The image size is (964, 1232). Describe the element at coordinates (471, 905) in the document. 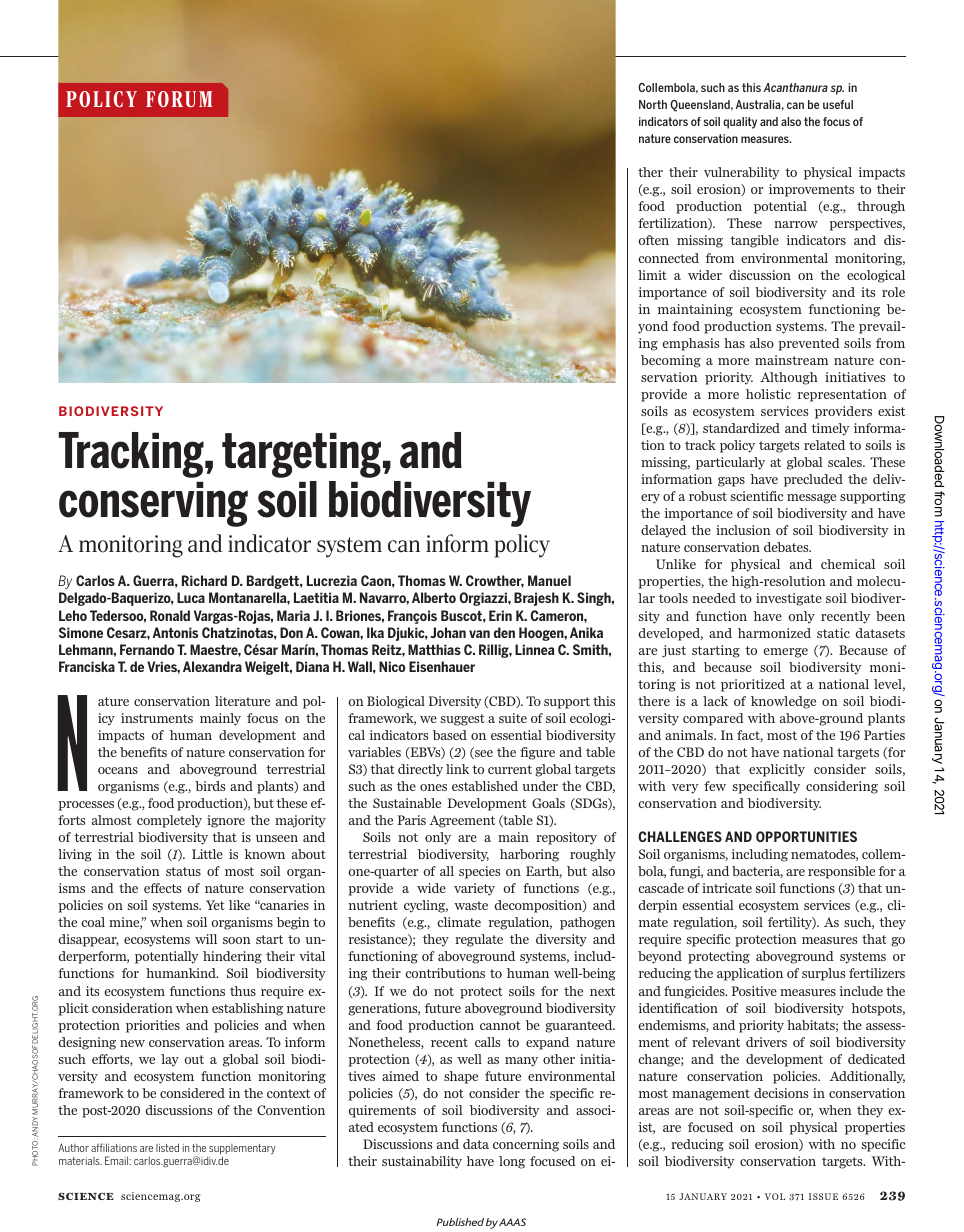

I see `waste` at that location.
